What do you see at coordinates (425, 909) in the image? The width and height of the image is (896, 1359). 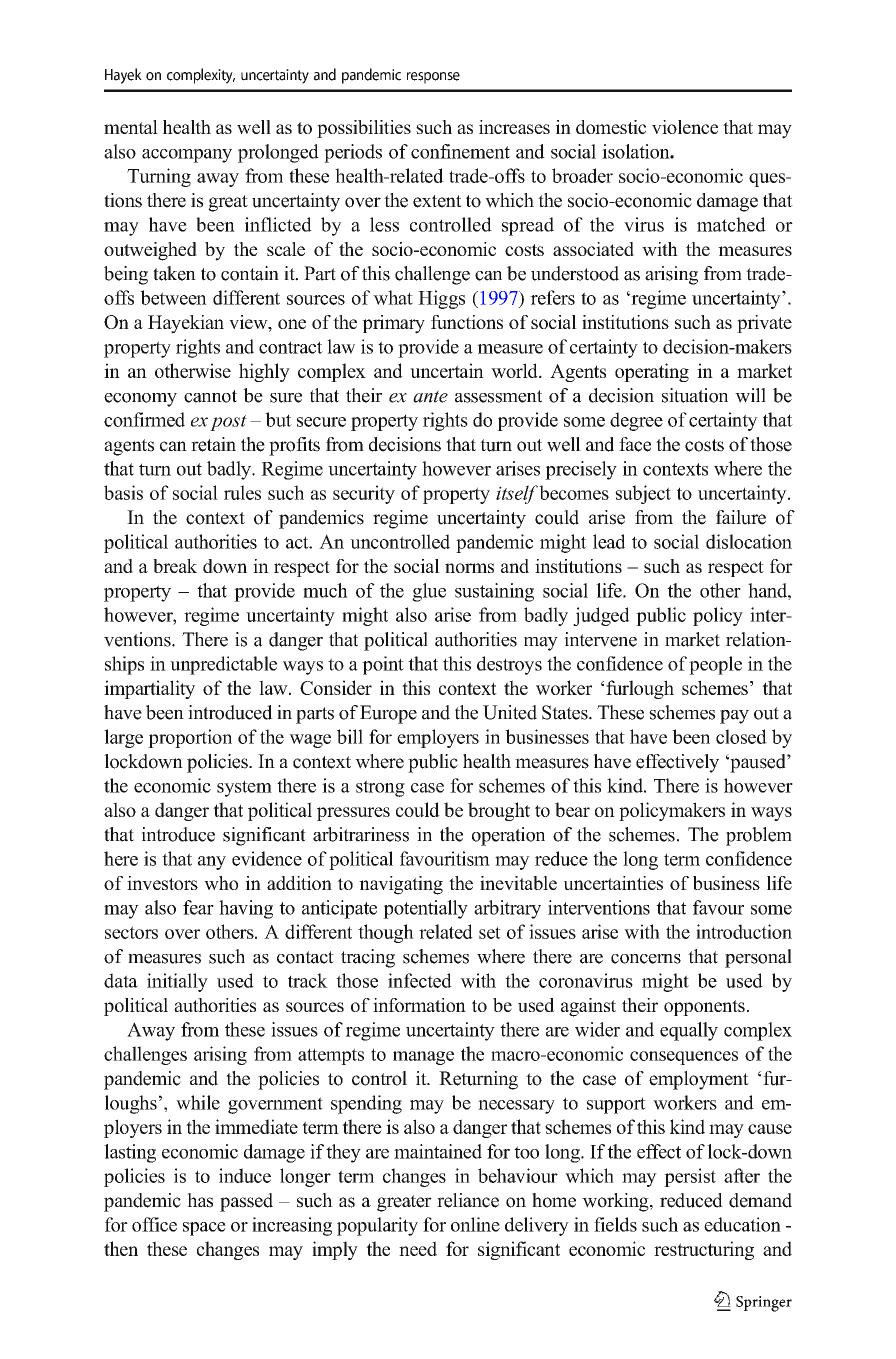 I see `potentially` at bounding box center [425, 909].
